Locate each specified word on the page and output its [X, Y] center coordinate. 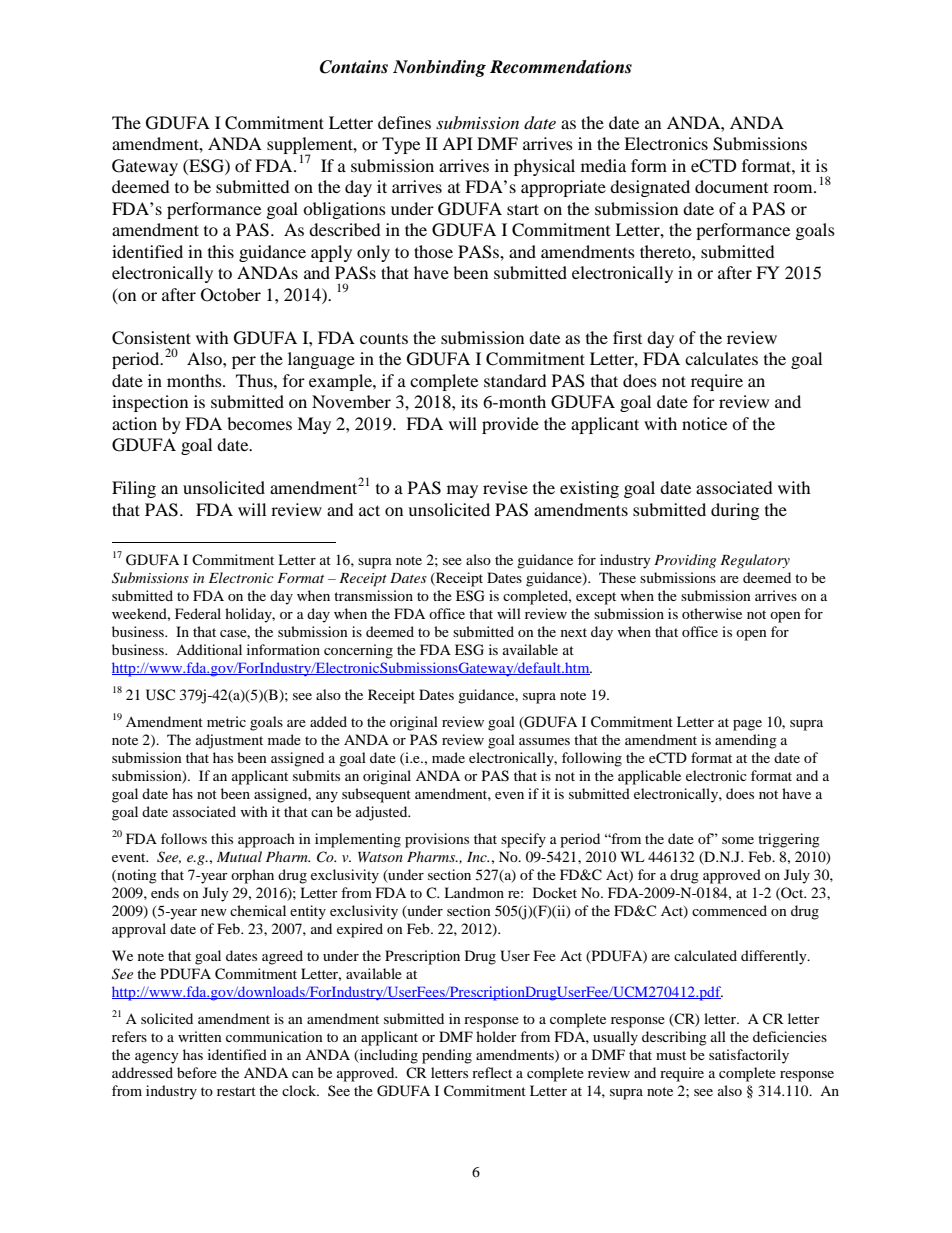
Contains [354, 67]
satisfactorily [749, 1056]
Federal [198, 613]
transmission [373, 595]
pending [447, 1056]
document [731, 186]
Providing [685, 561]
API [457, 143]
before [197, 1072]
